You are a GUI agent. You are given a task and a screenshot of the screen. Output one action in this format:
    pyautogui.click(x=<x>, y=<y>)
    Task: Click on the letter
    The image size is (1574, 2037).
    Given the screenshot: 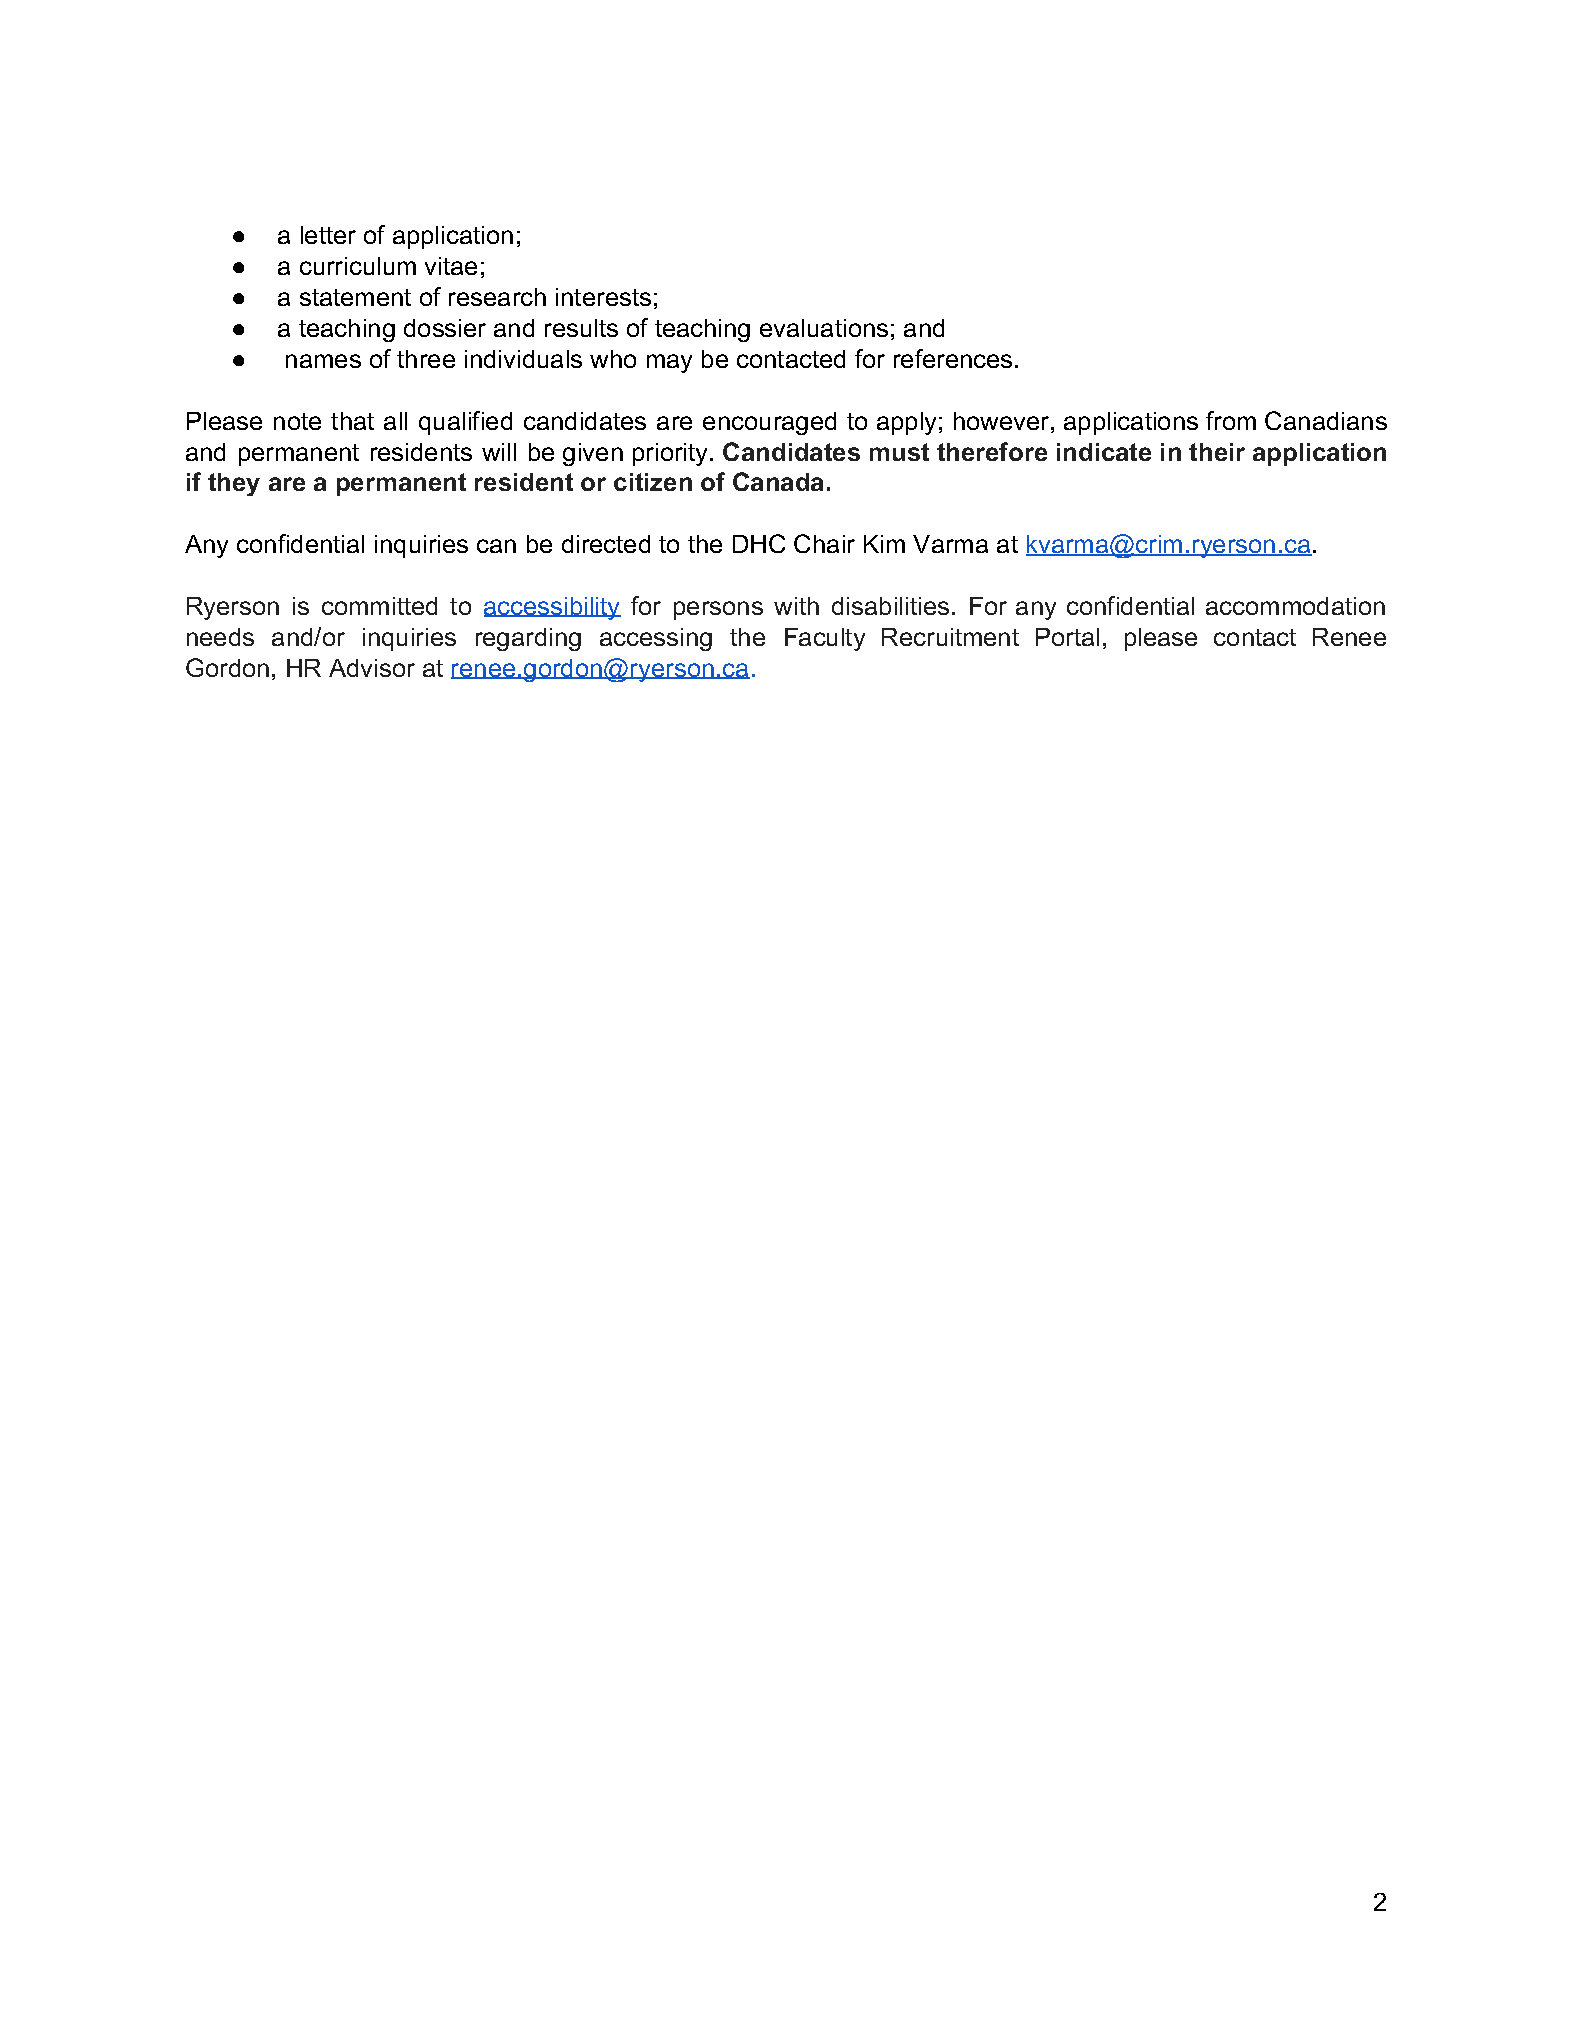 What is the action you would take?
    pyautogui.click(x=328, y=235)
